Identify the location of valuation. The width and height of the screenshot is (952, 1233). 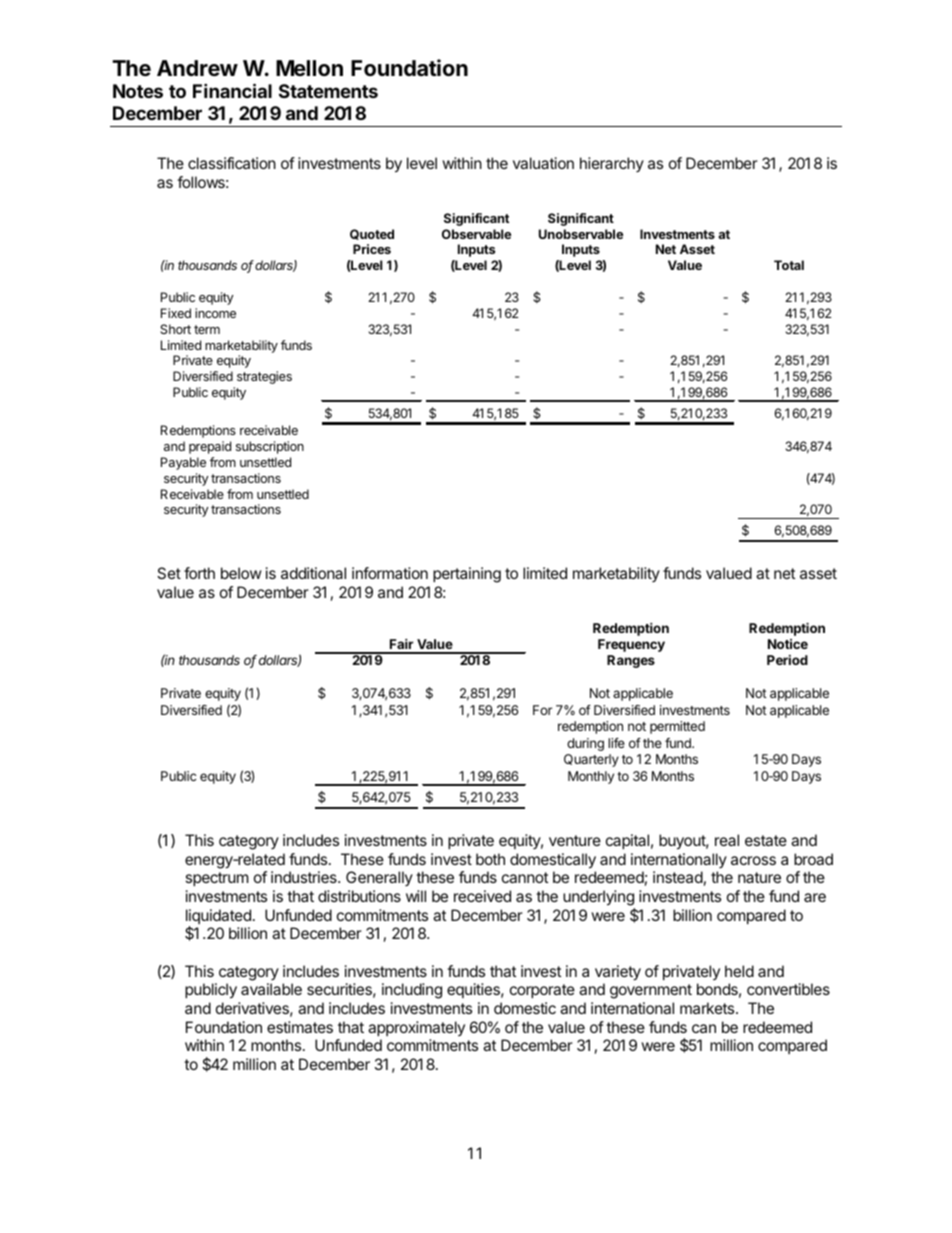
(543, 163).
